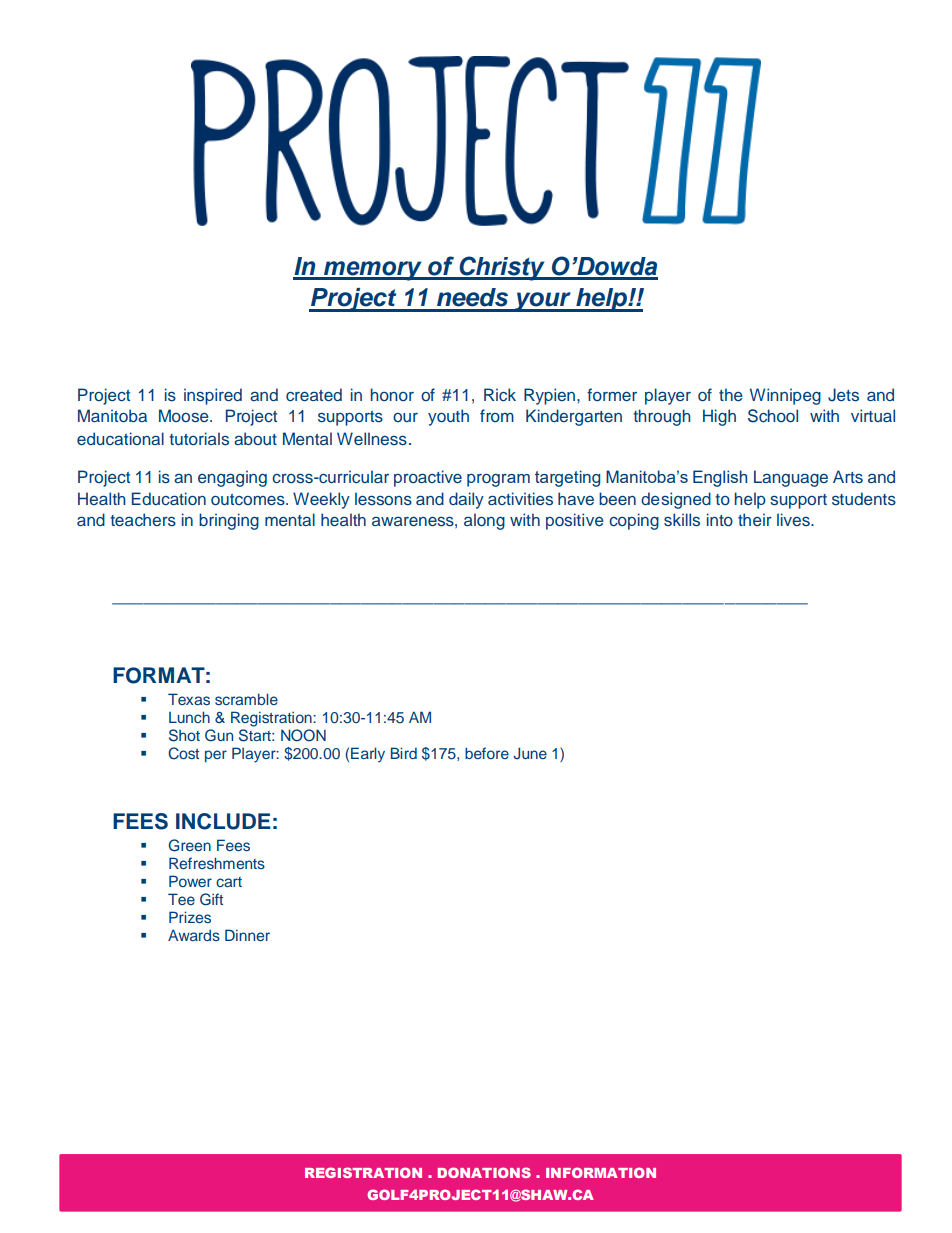 The height and width of the screenshot is (1233, 952). What do you see at coordinates (247, 935) in the screenshot?
I see `Dinner` at bounding box center [247, 935].
